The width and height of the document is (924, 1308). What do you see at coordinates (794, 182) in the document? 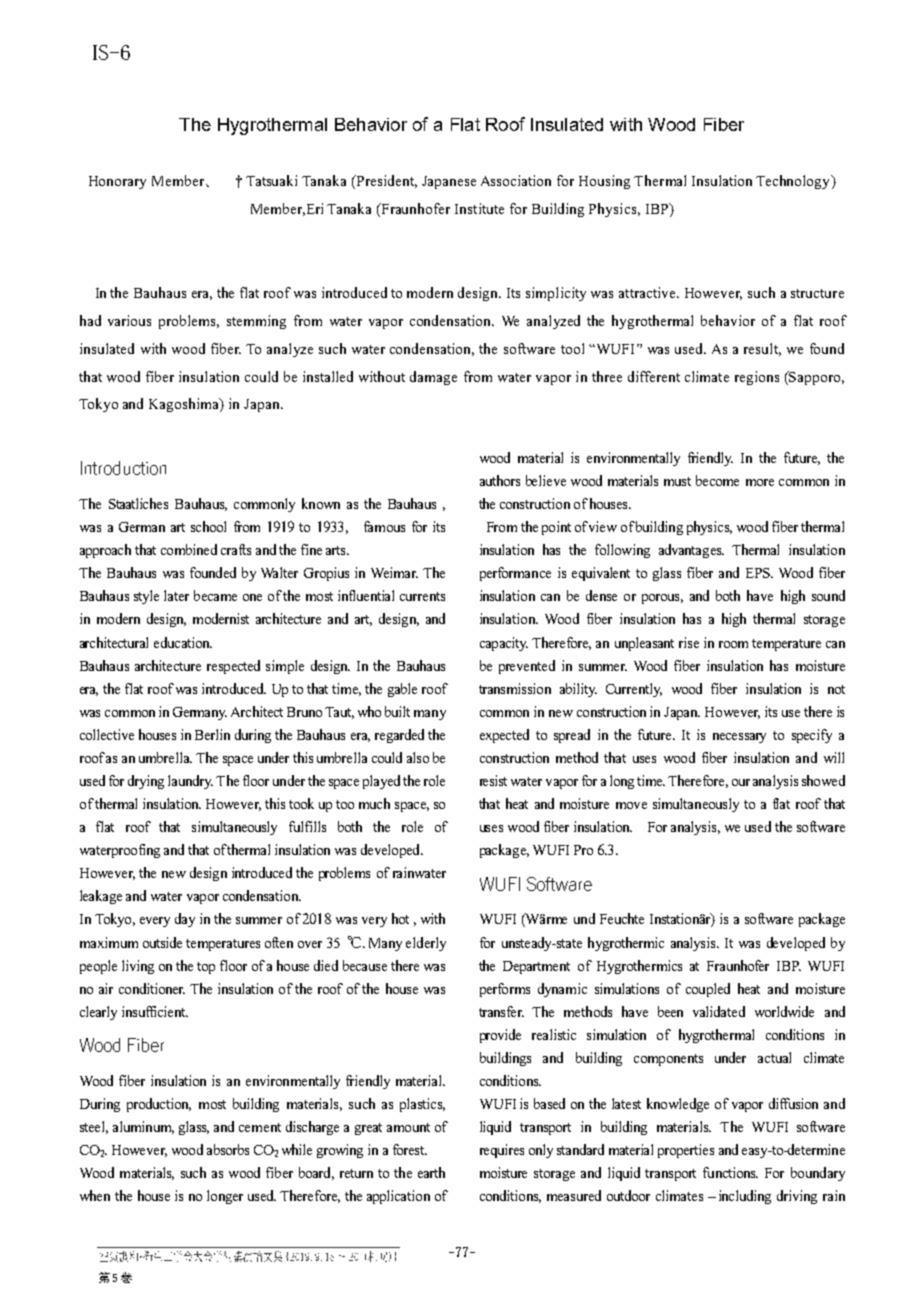
I see `Technology` at bounding box center [794, 182].
